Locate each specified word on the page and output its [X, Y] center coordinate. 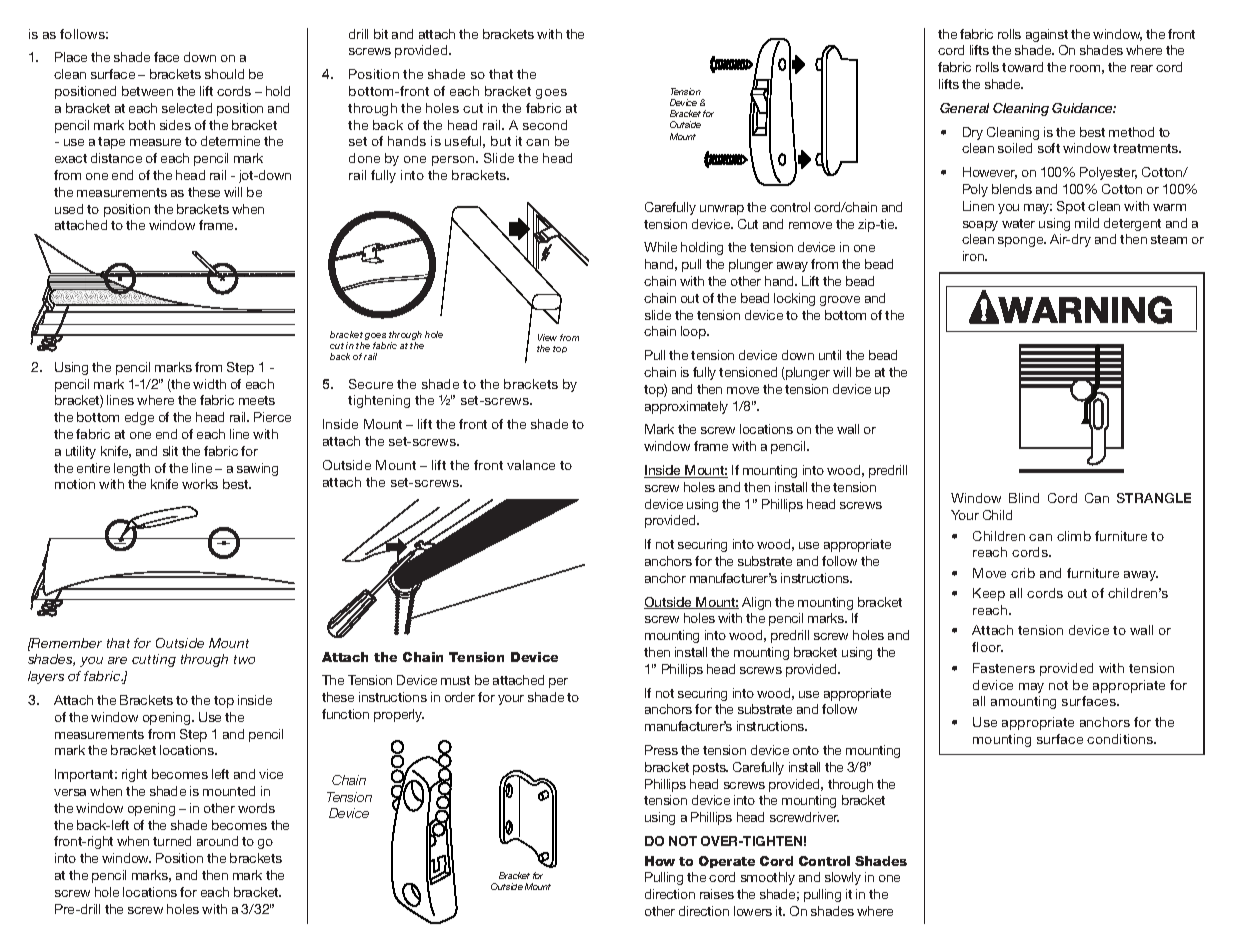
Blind [1024, 498]
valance [531, 465]
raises [717, 894]
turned [172, 841]
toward [1022, 67]
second [545, 125]
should [224, 74]
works [200, 484]
